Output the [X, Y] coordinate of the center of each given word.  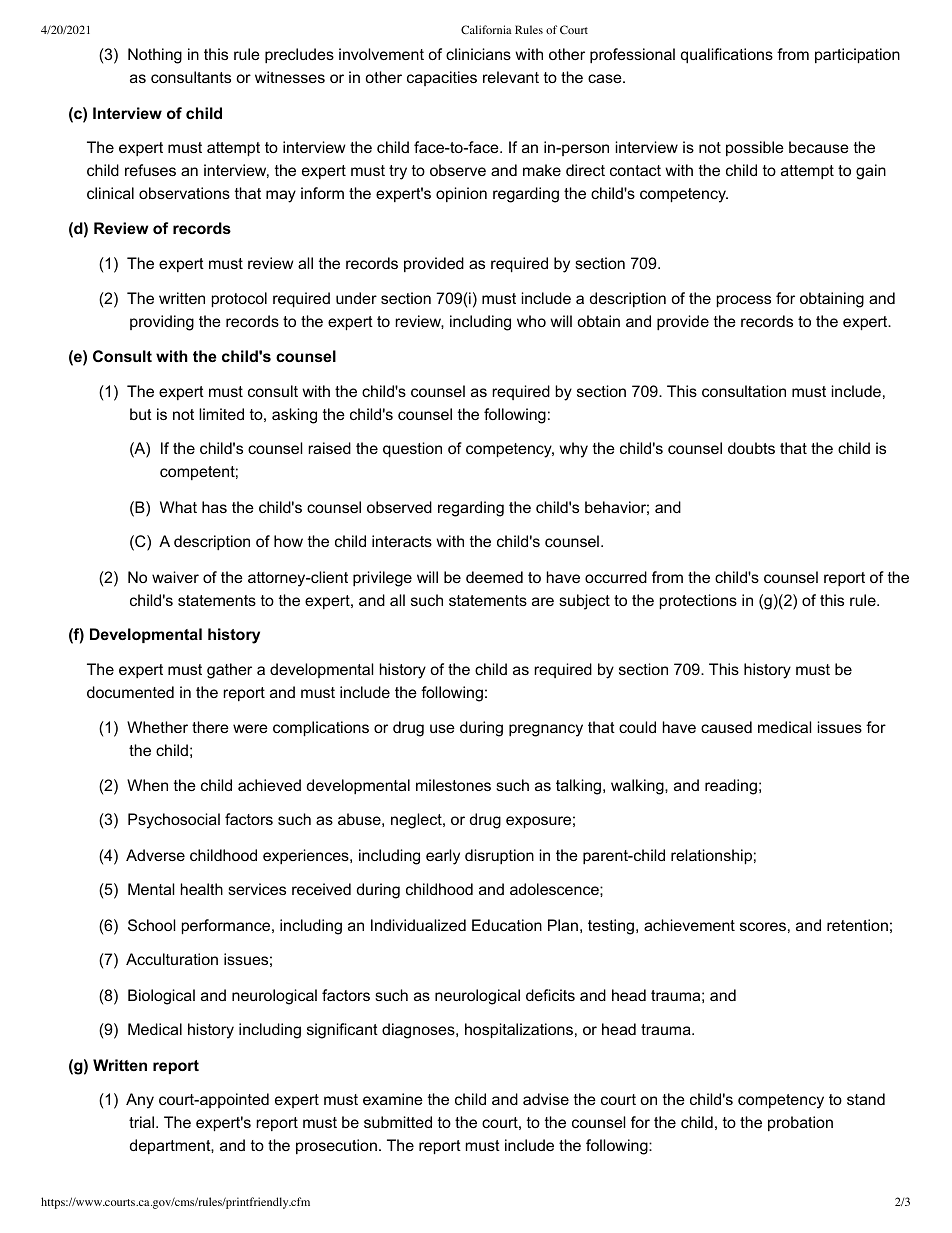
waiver [175, 577]
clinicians [478, 54]
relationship [711, 856]
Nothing [155, 56]
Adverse [155, 855]
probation [800, 1123]
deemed [494, 577]
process [744, 301]
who [531, 321]
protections [698, 601]
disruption [499, 856]
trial [143, 1122]
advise [546, 1099]
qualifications [727, 55]
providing [162, 323]
